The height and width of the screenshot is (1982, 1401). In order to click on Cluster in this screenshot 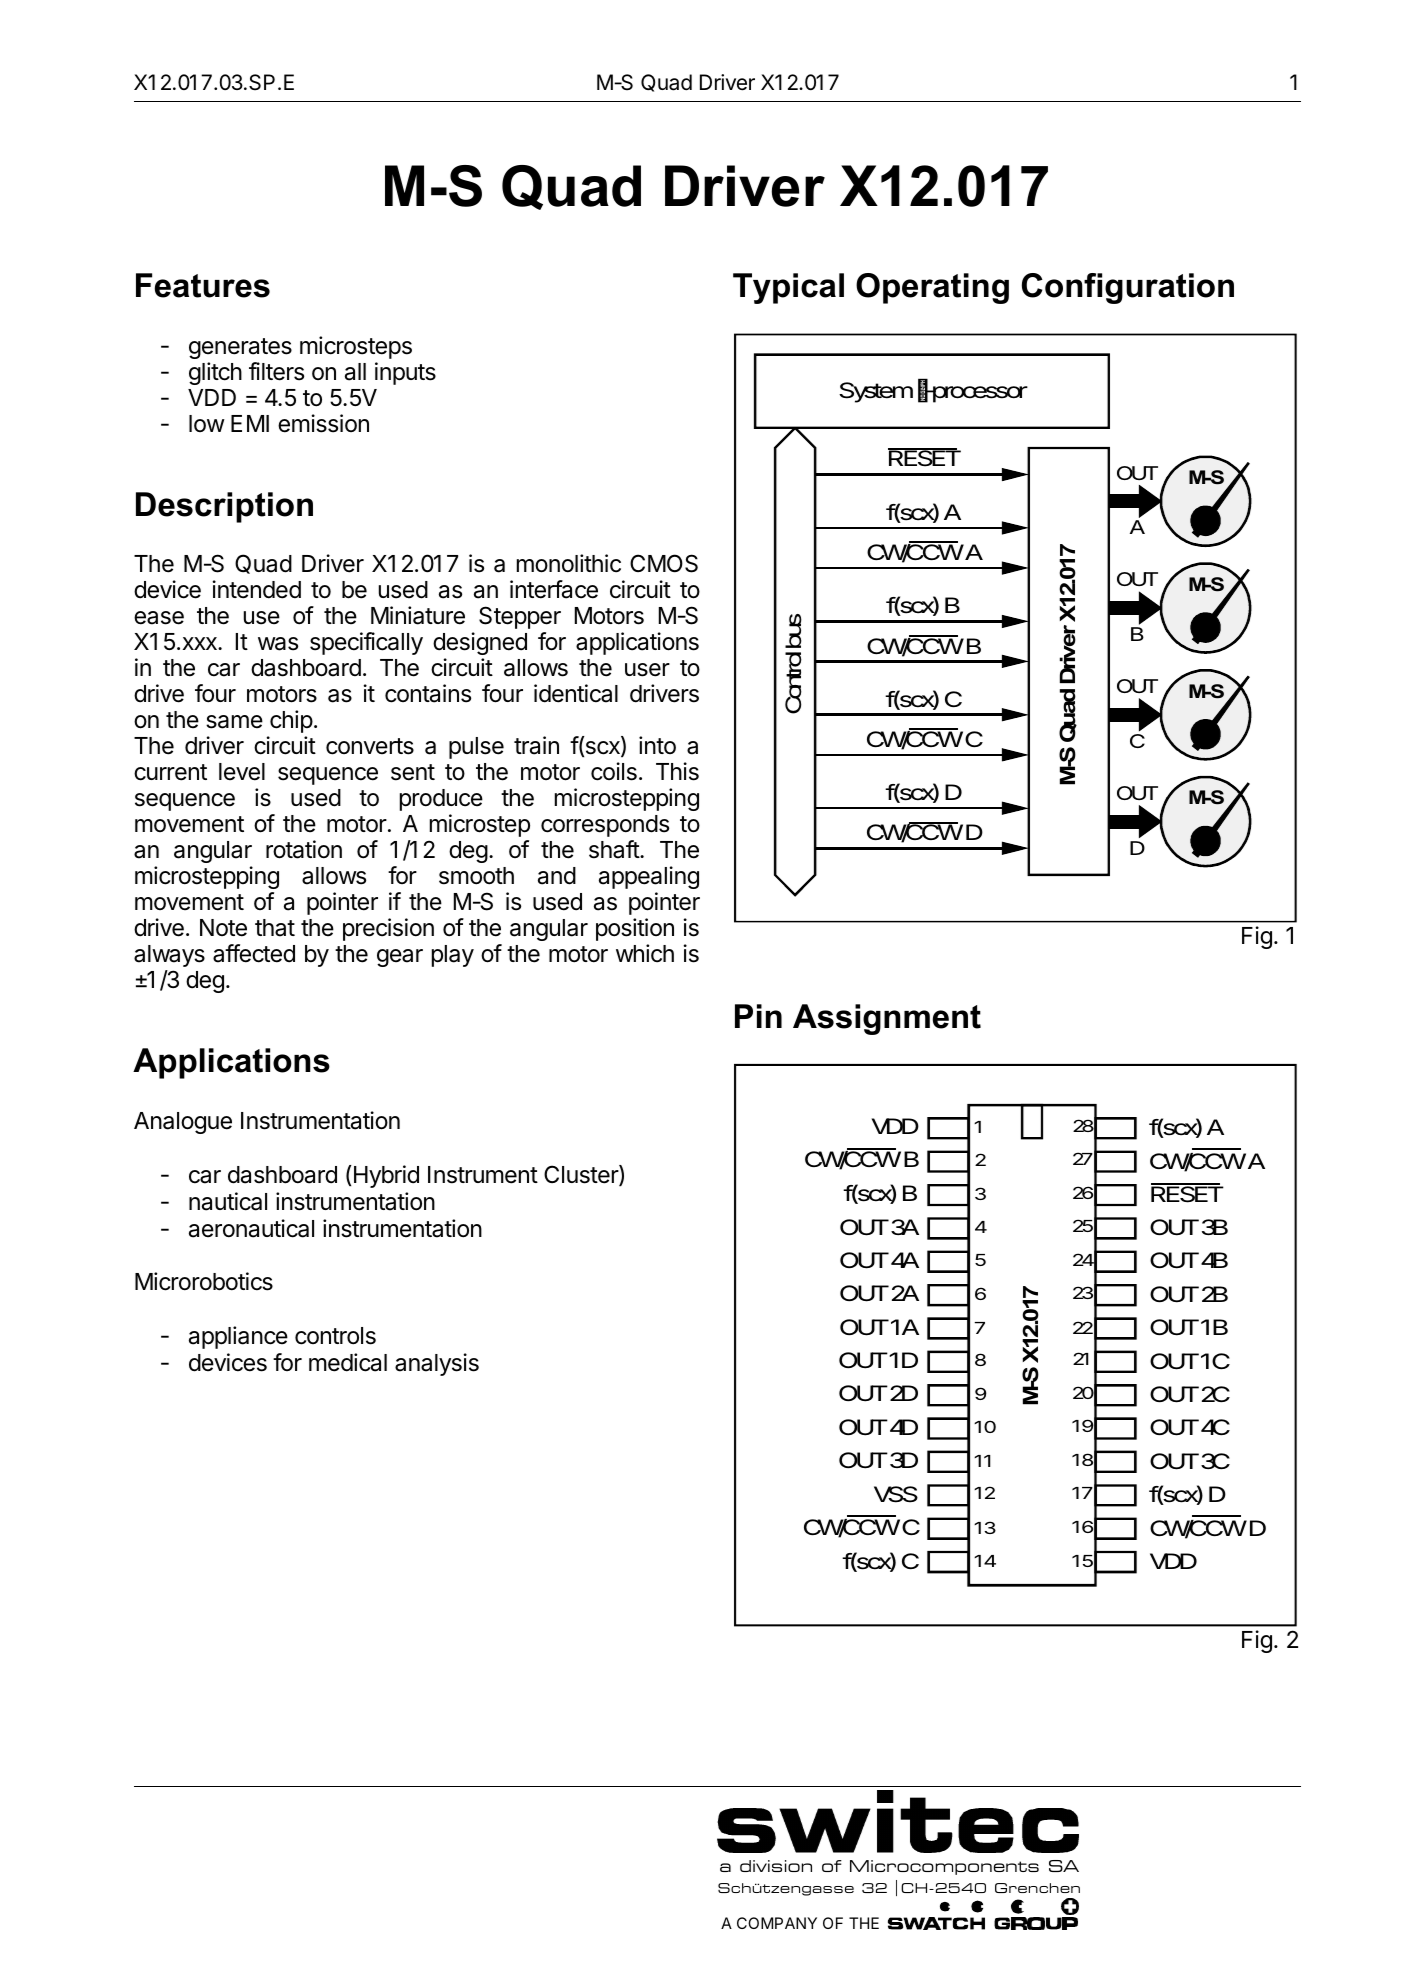, I will do `click(582, 1175)`.
